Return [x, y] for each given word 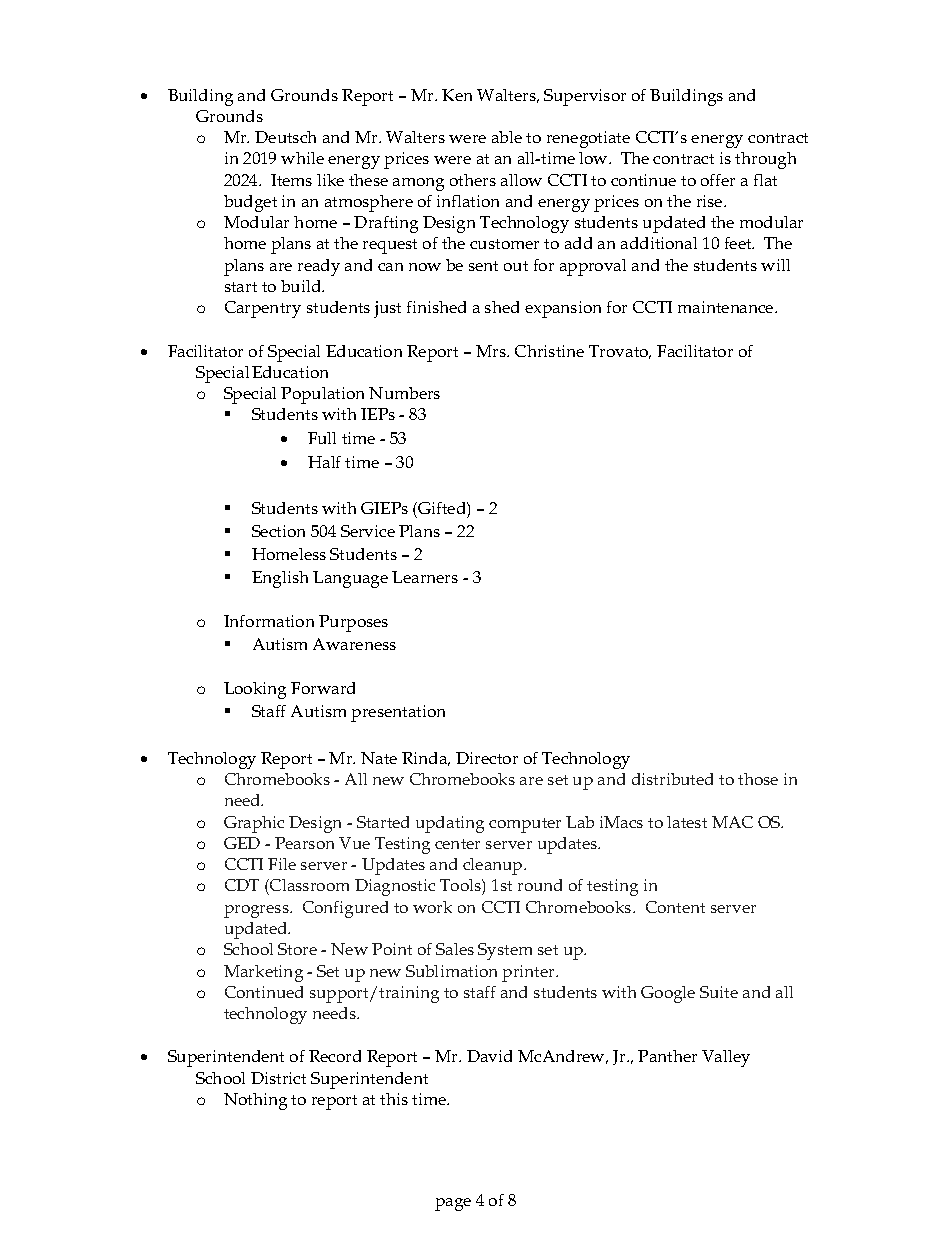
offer [718, 180]
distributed [672, 779]
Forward [323, 688]
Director [487, 758]
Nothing [255, 1101]
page [453, 1204]
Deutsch [285, 137]
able [507, 137]
